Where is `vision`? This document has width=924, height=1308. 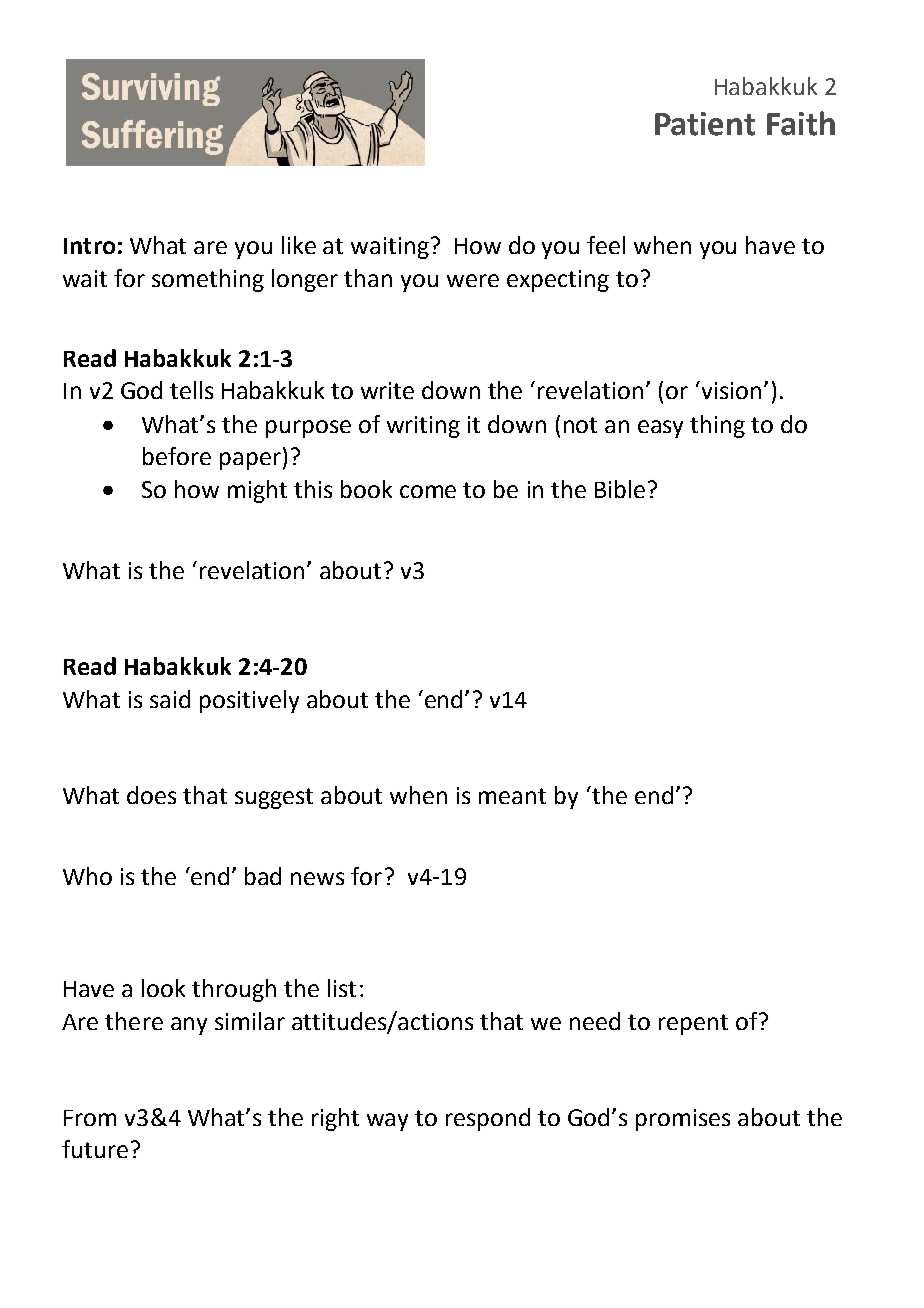 vision is located at coordinates (731, 390).
